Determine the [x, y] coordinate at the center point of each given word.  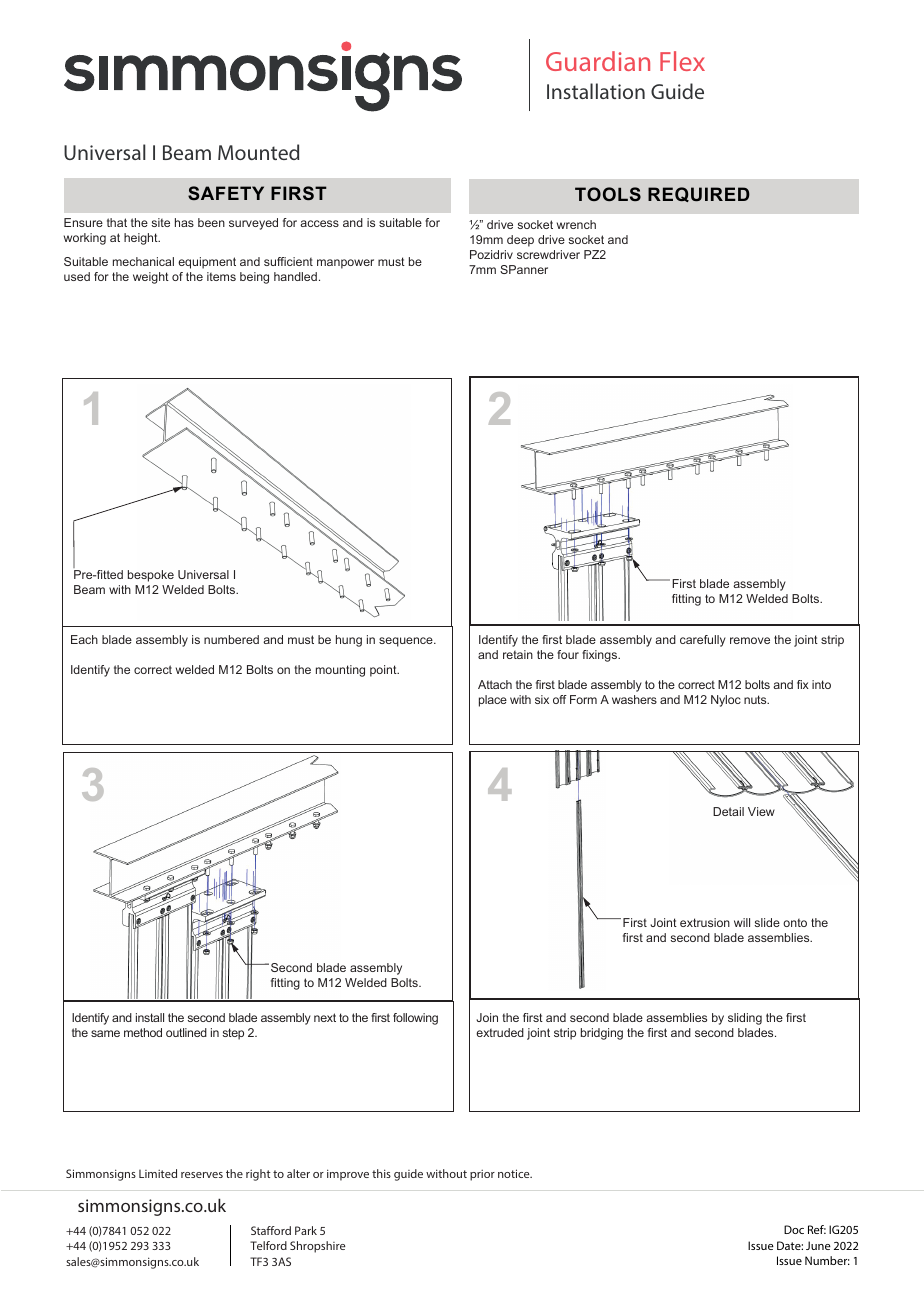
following [415, 1019]
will [742, 922]
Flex [682, 61]
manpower [345, 264]
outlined [186, 1032]
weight [151, 278]
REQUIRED [699, 194]
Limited [158, 1173]
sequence [407, 642]
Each [84, 639]
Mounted [258, 152]
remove [750, 640]
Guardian [598, 61]
